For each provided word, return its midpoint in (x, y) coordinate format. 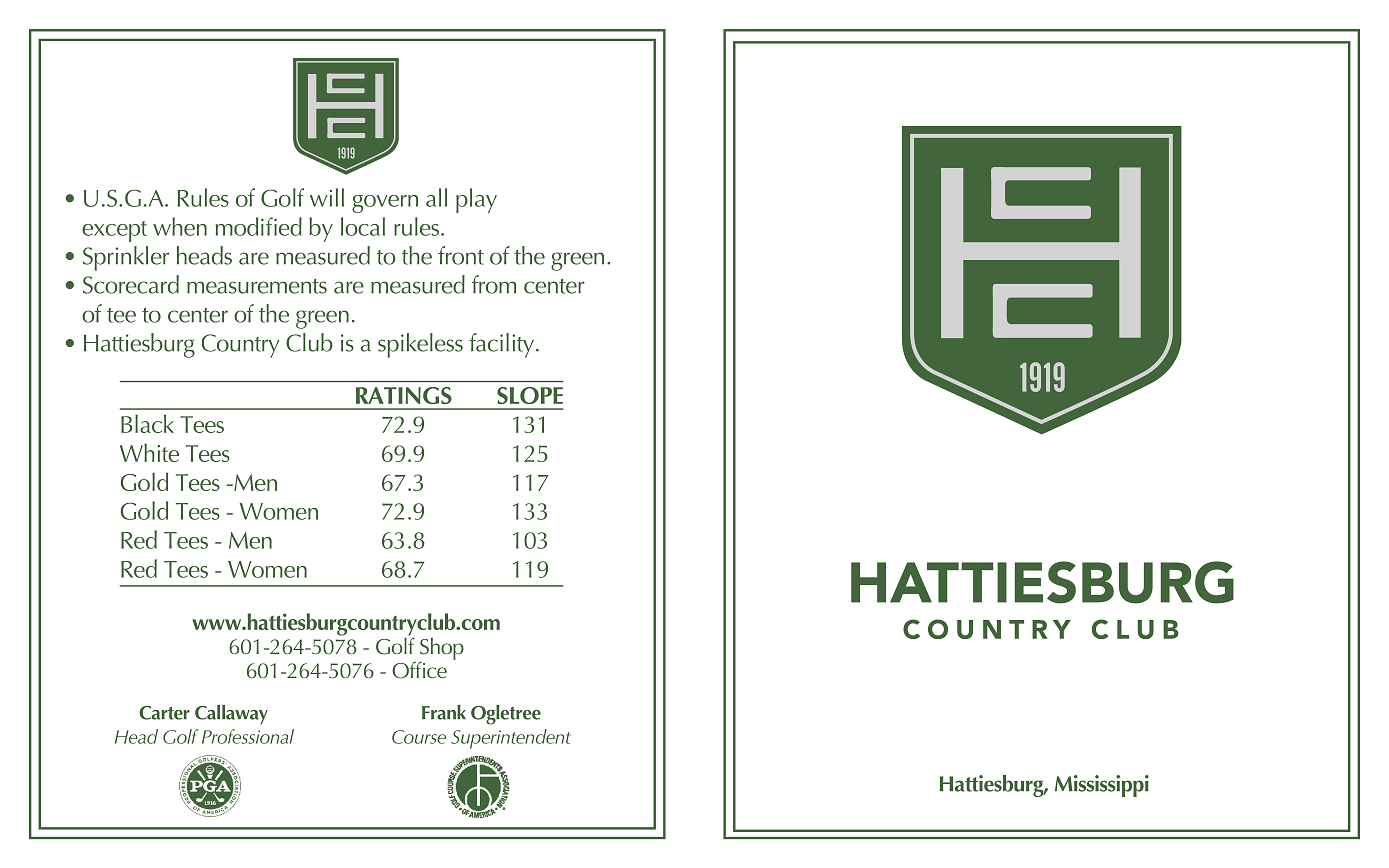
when (180, 226)
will (327, 197)
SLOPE (530, 395)
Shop (442, 650)
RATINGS (404, 395)
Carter (164, 713)
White (149, 452)
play (476, 200)
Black (147, 423)
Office (419, 670)
